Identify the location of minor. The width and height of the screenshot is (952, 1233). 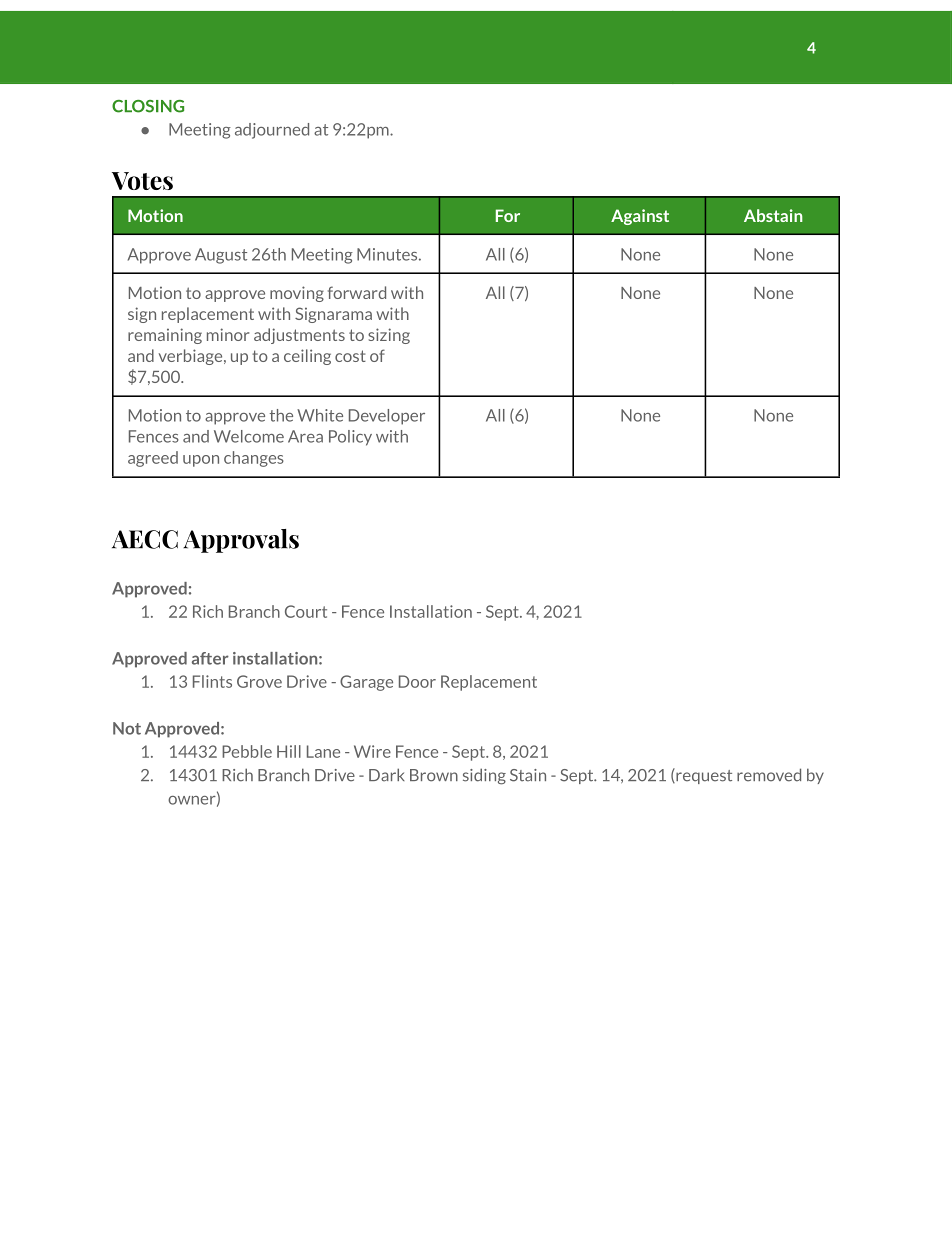
(228, 334).
